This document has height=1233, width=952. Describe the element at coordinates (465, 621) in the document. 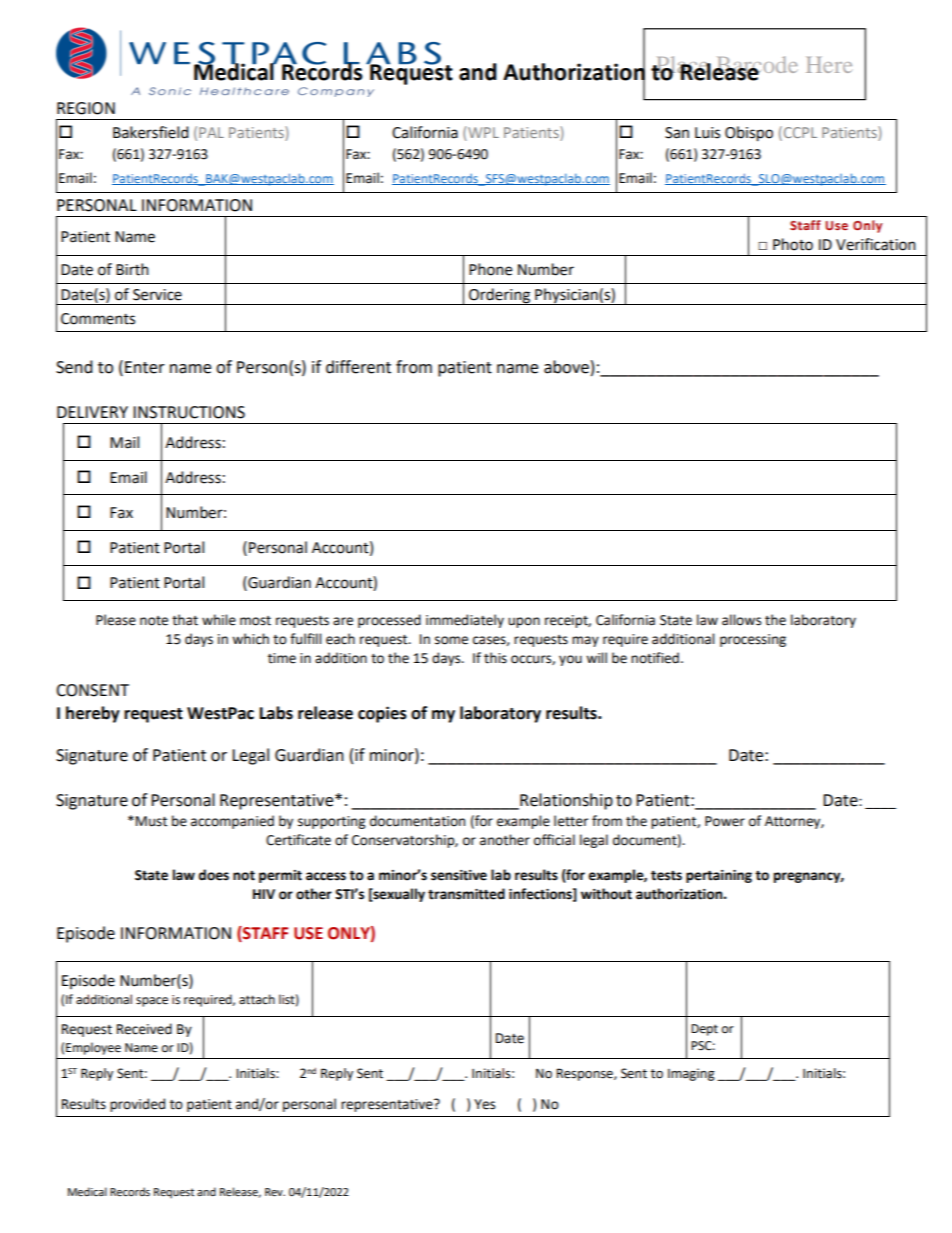

I see `immediately` at that location.
